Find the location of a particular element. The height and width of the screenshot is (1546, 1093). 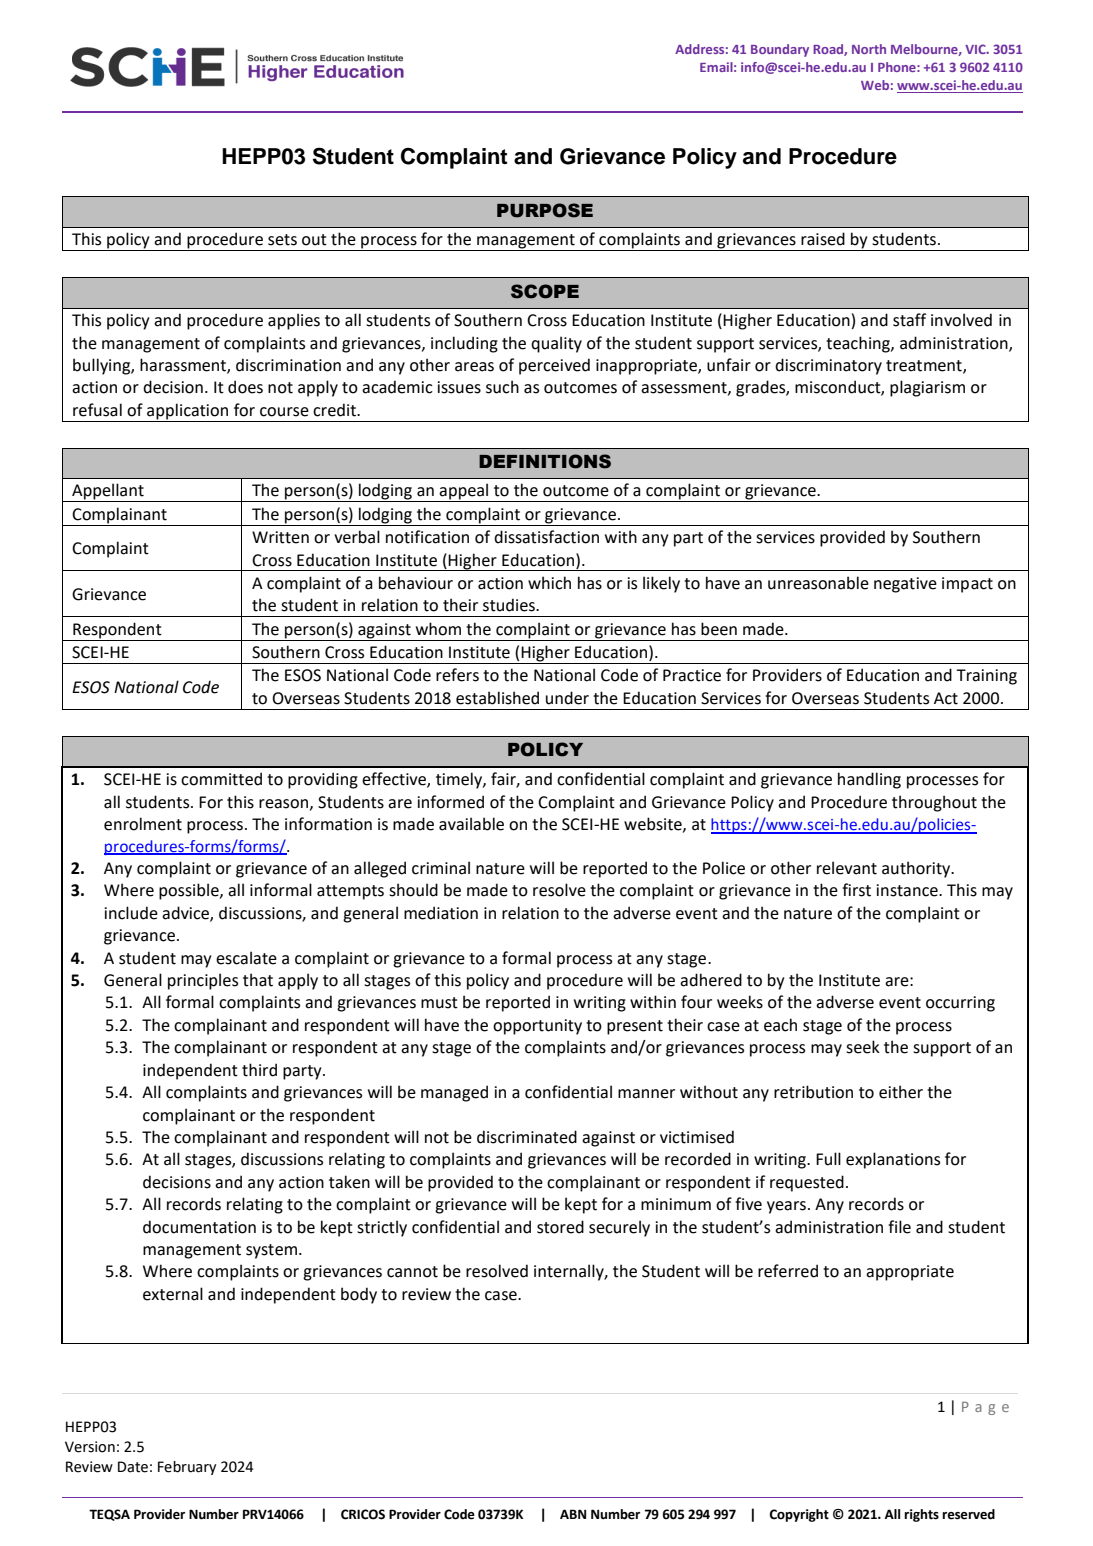

PURPOSE is located at coordinates (545, 210).
